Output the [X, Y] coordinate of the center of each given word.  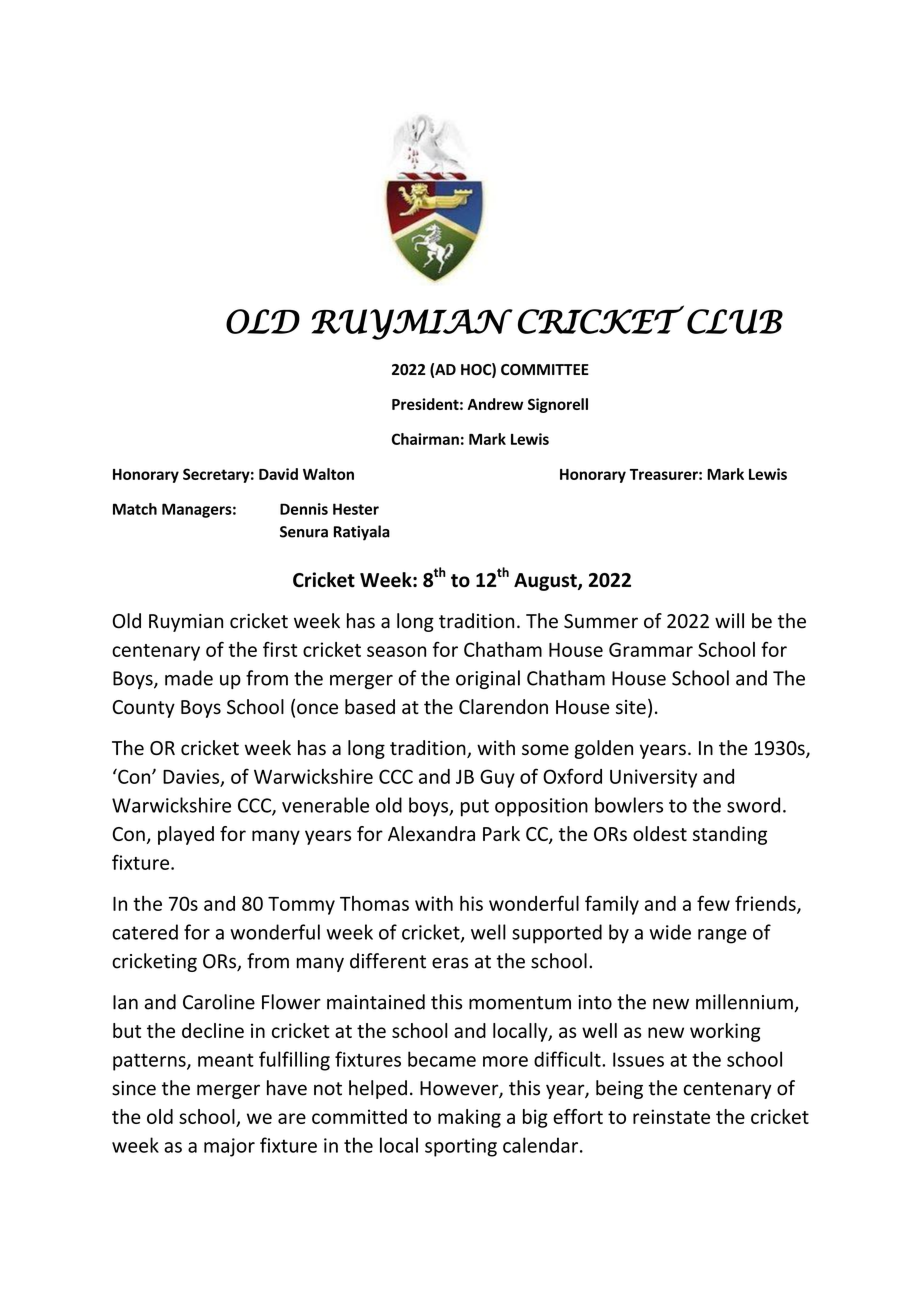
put [475, 808]
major [229, 1147]
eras [450, 963]
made [189, 678]
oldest [660, 833]
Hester [356, 509]
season [396, 651]
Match [135, 509]
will [729, 620]
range [722, 936]
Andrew [495, 404]
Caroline [219, 1002]
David [278, 474]
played [186, 835]
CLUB [735, 321]
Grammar [651, 649]
